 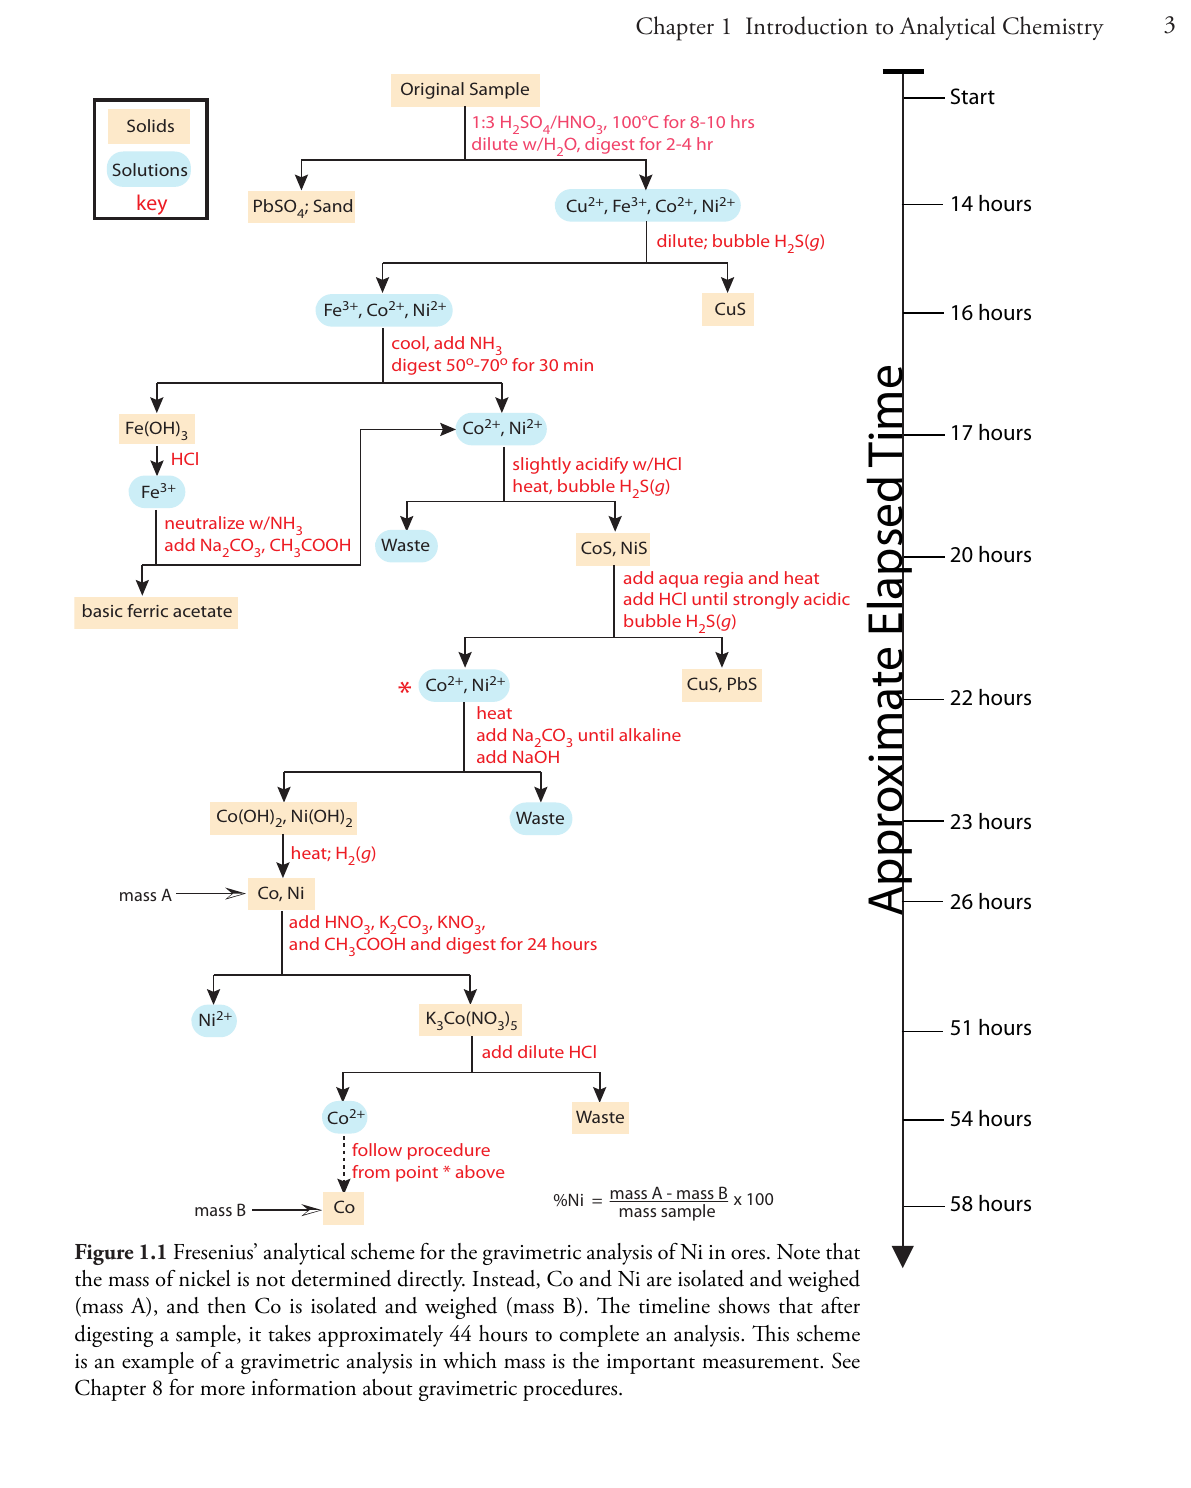 I want to click on Original, so click(x=432, y=90).
